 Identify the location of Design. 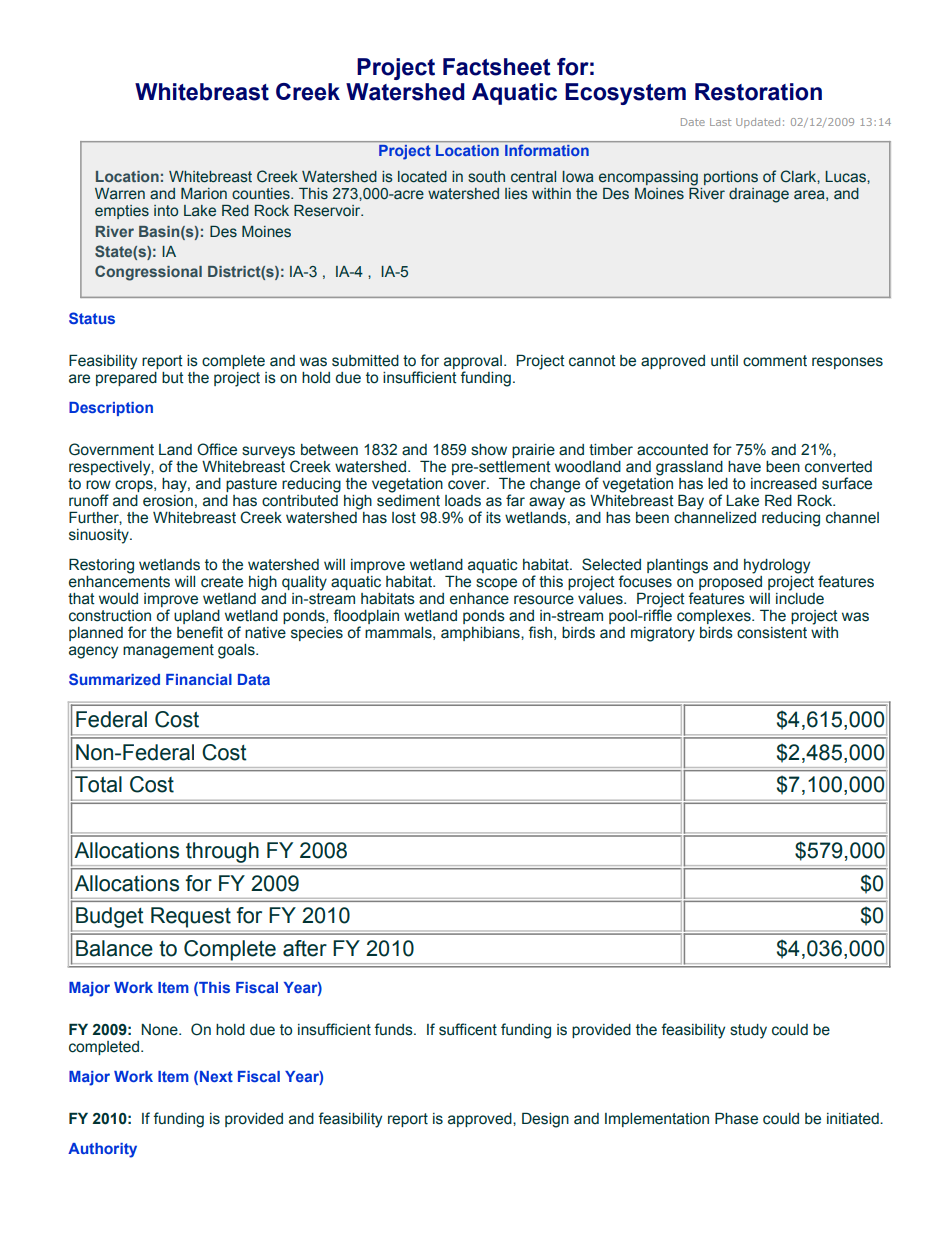
(545, 1120).
